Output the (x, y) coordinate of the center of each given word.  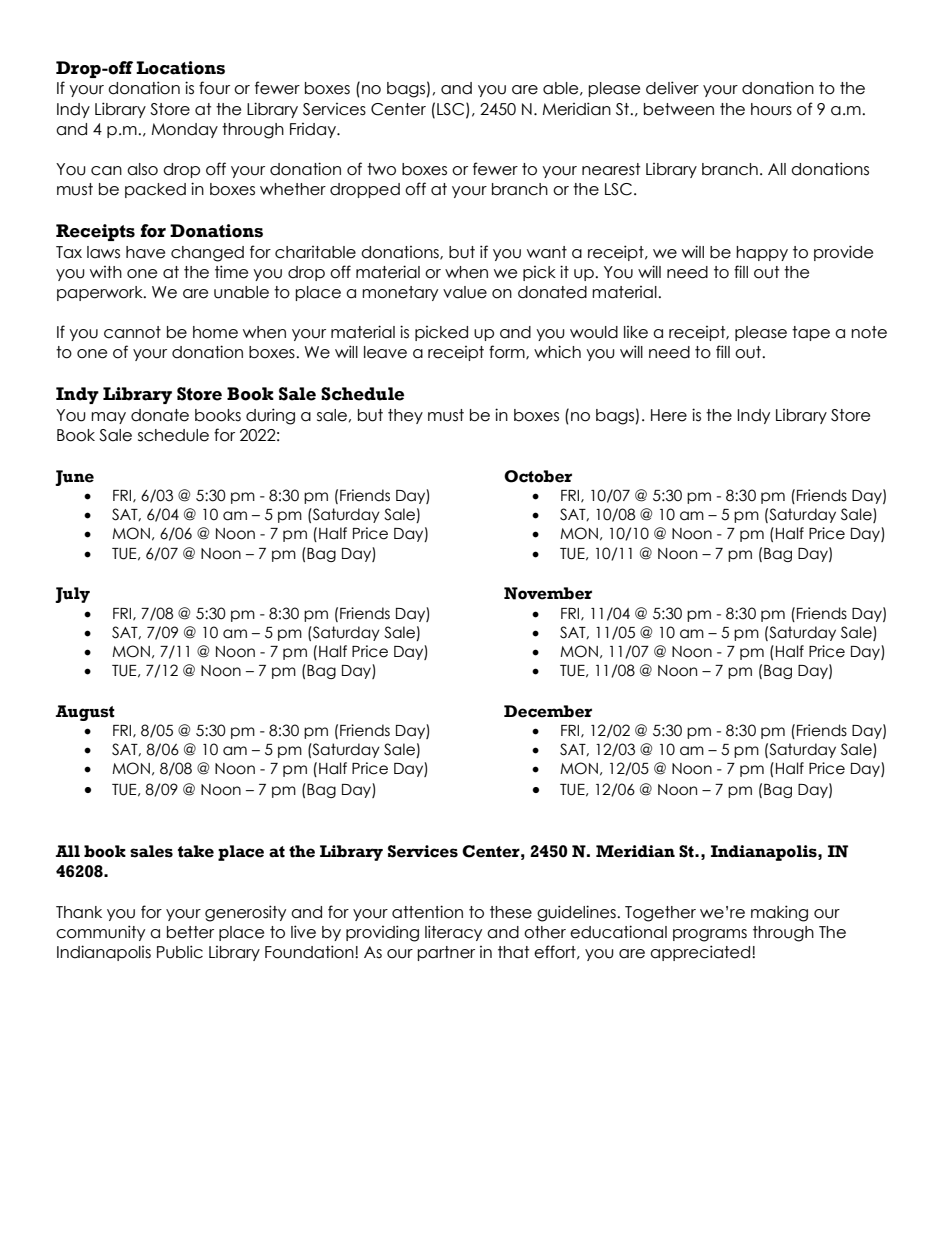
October (538, 476)
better (190, 932)
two (381, 169)
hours (771, 109)
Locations (180, 68)
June (74, 478)
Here (669, 415)
